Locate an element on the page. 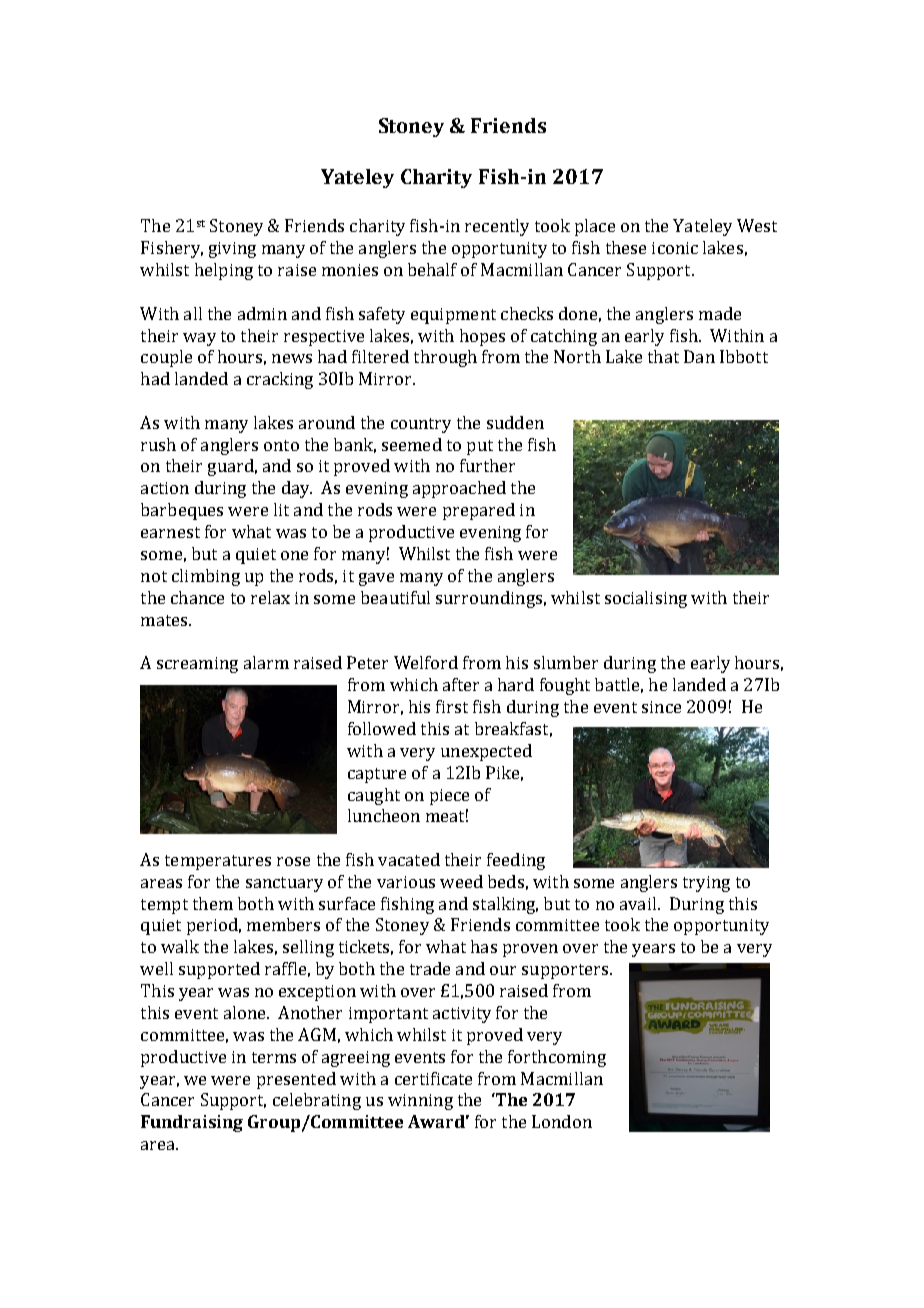  iconic is located at coordinates (675, 248).
